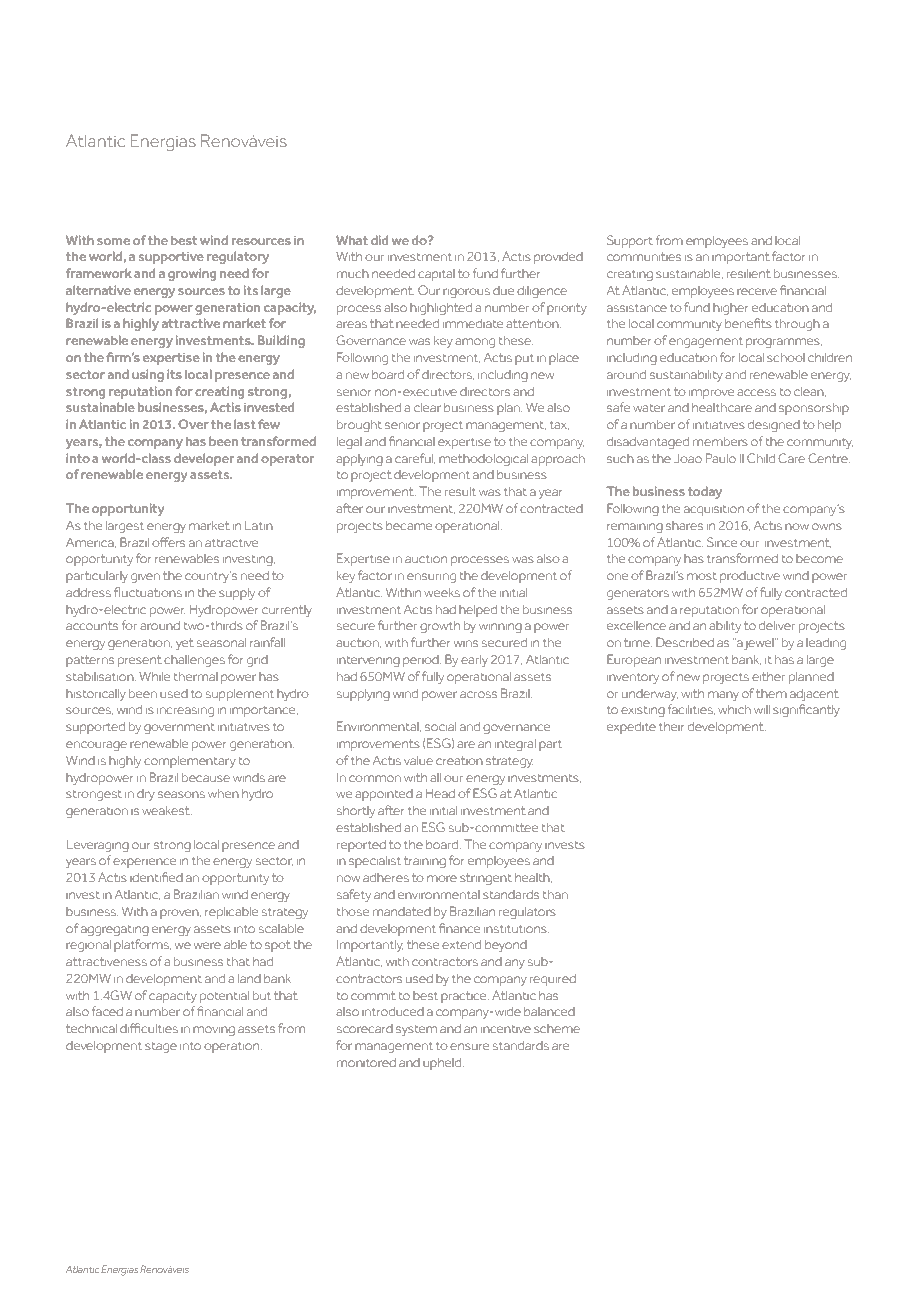  Describe the element at coordinates (436, 275) in the image. I see `capital` at that location.
